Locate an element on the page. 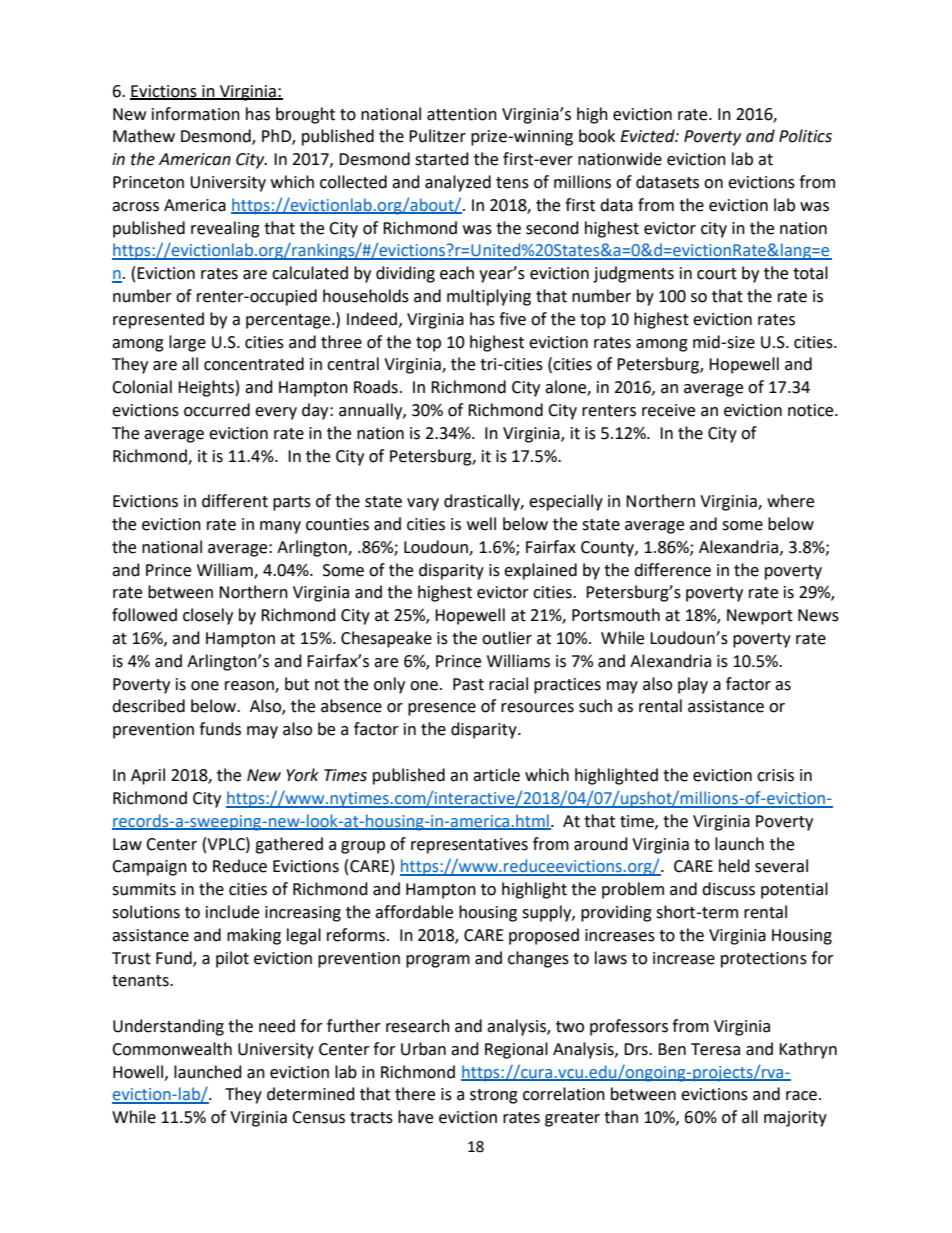 The image size is (952, 1233). Teresa is located at coordinates (715, 1049).
